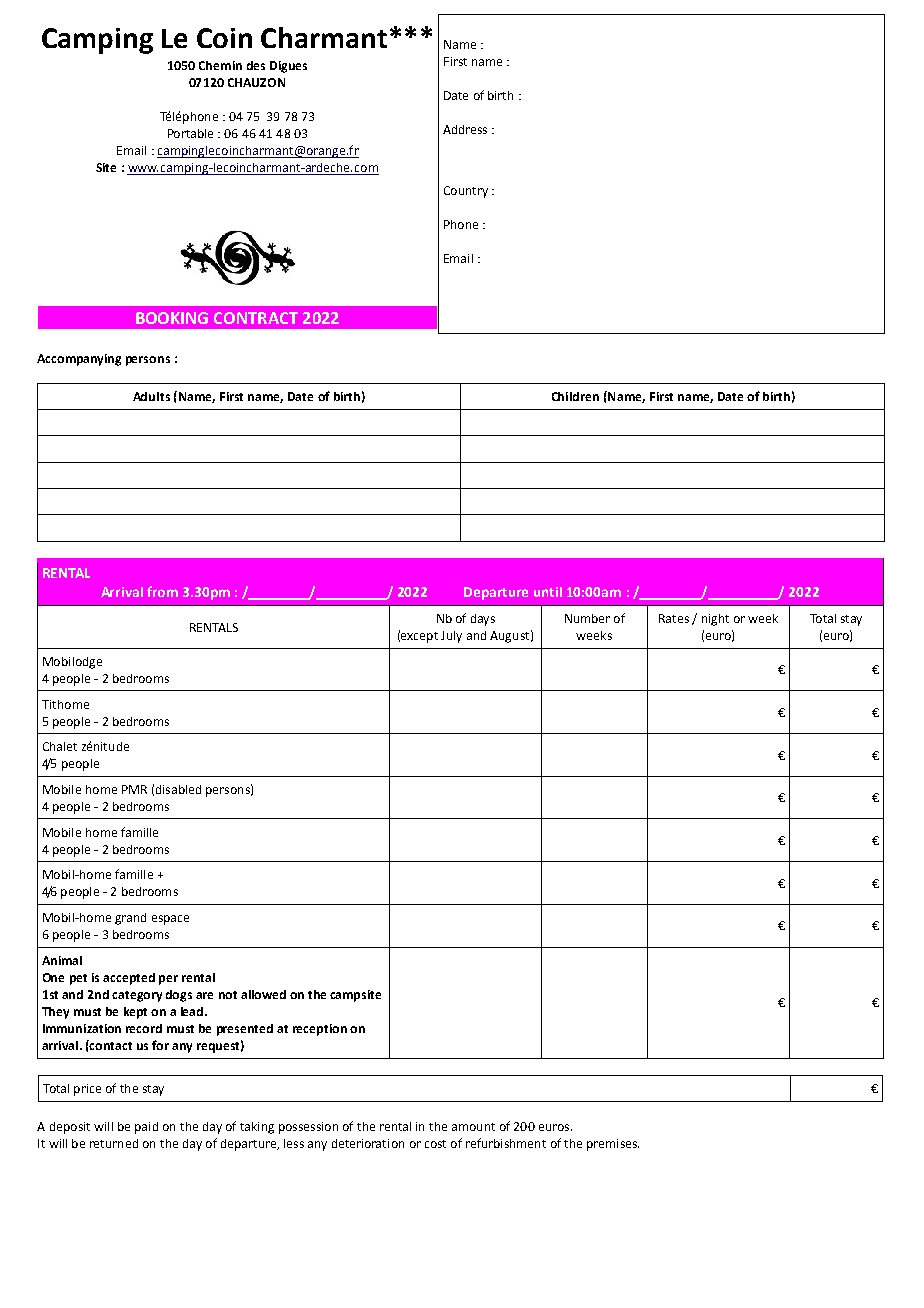  I want to click on grand, so click(130, 919).
